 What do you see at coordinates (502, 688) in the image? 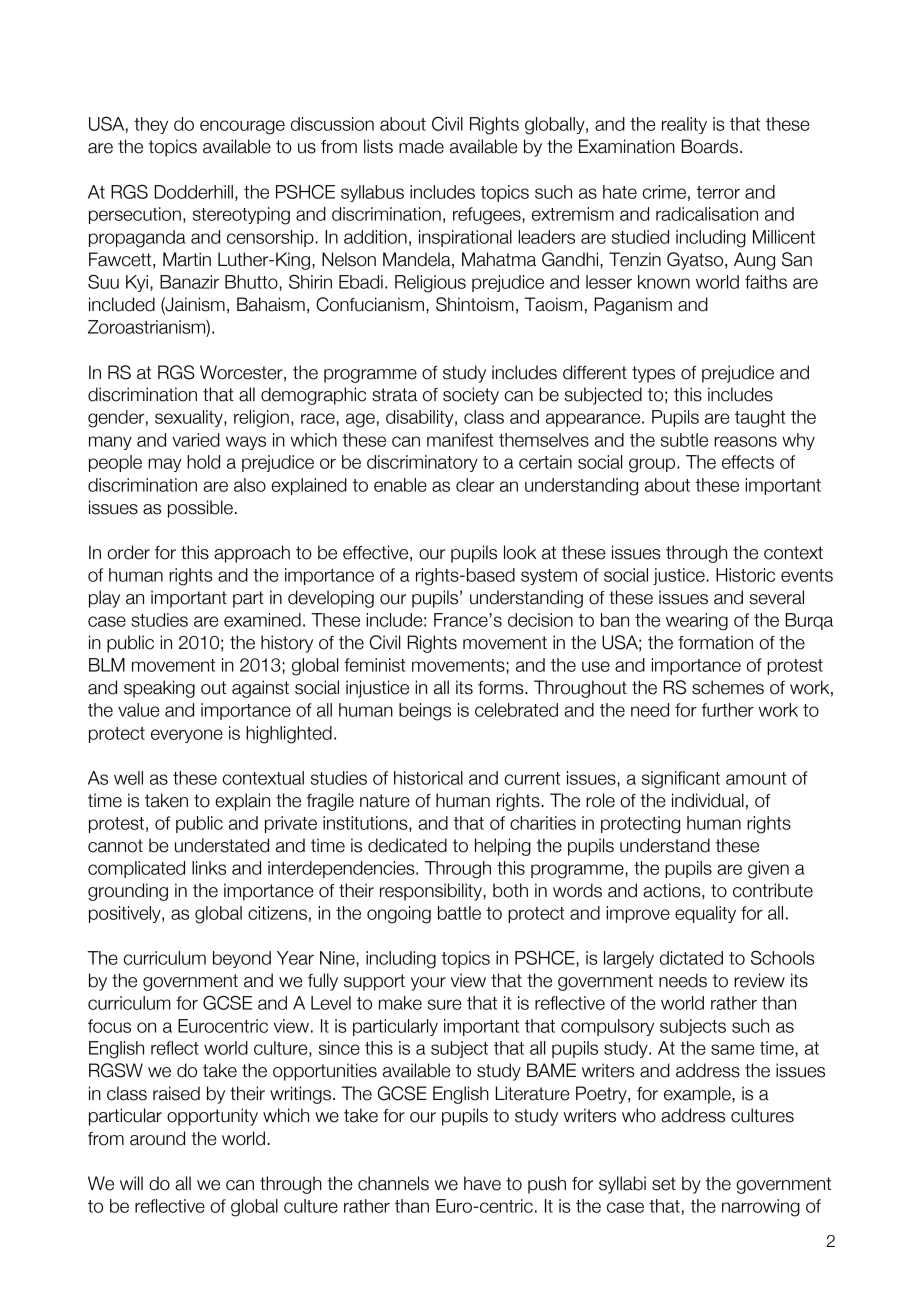
I see `forms` at bounding box center [502, 688].
